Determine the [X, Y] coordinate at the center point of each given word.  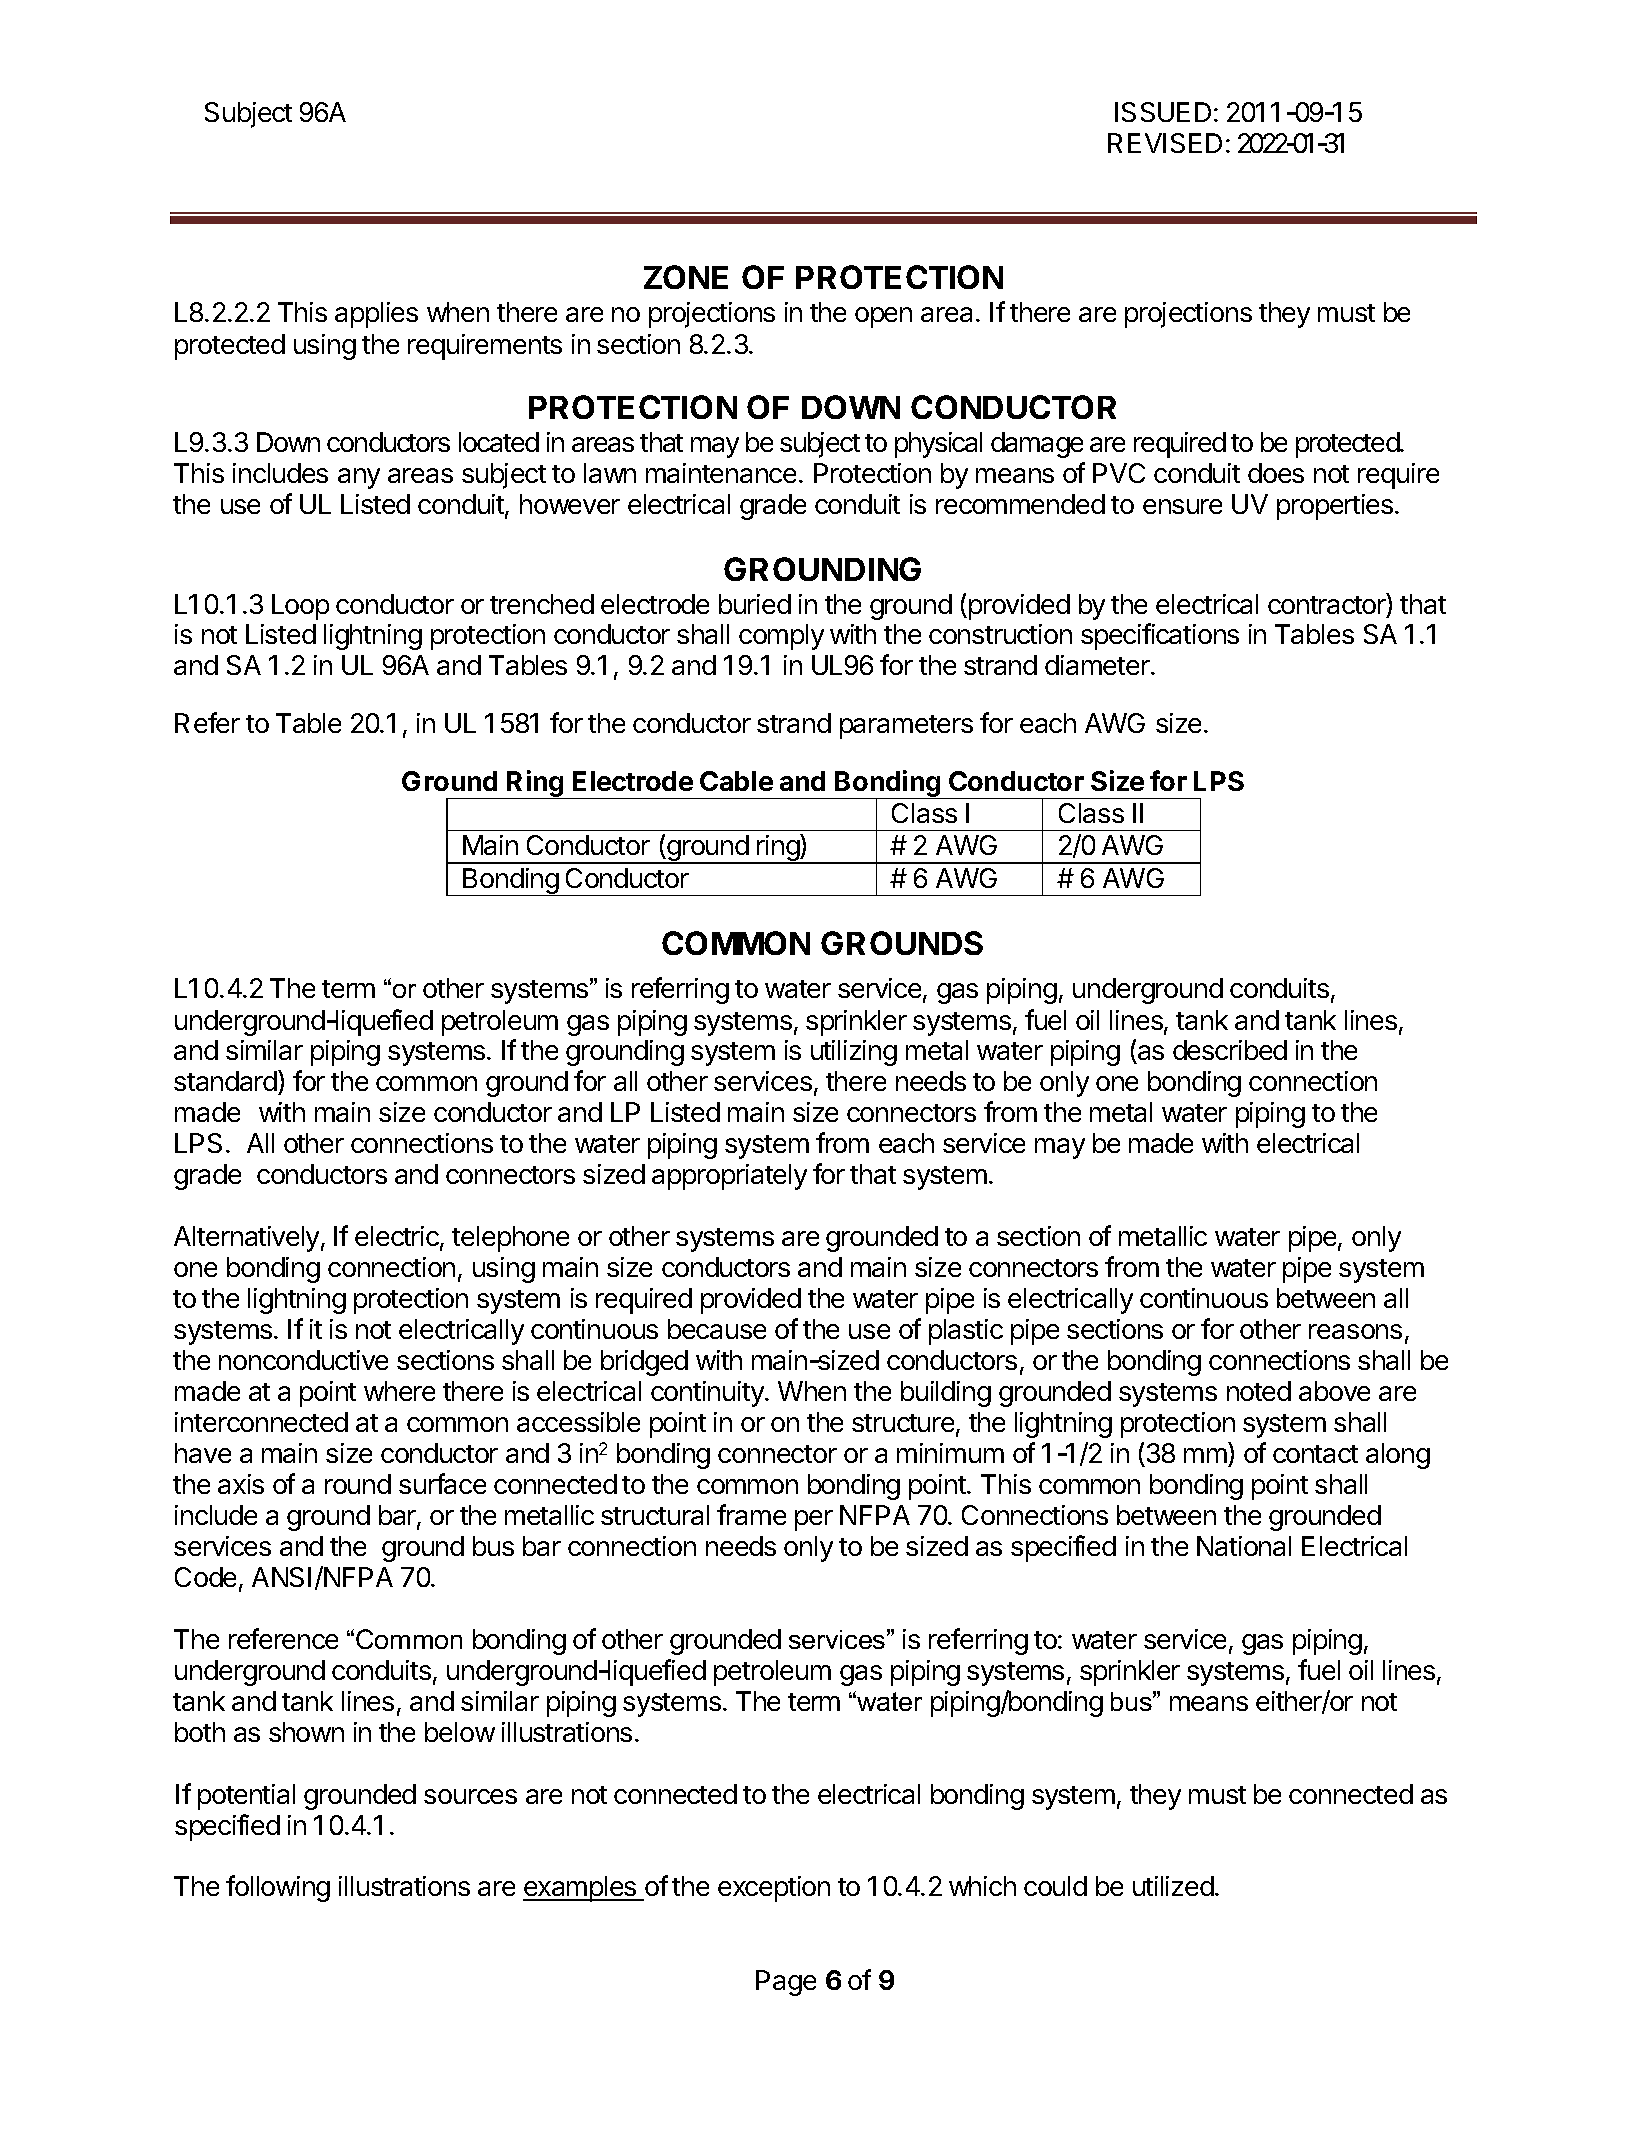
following [278, 1888]
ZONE [686, 277]
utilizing [854, 1053]
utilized [1173, 1886]
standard [226, 1082]
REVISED [1165, 143]
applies [376, 315]
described [1230, 1050]
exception [774, 1889]
